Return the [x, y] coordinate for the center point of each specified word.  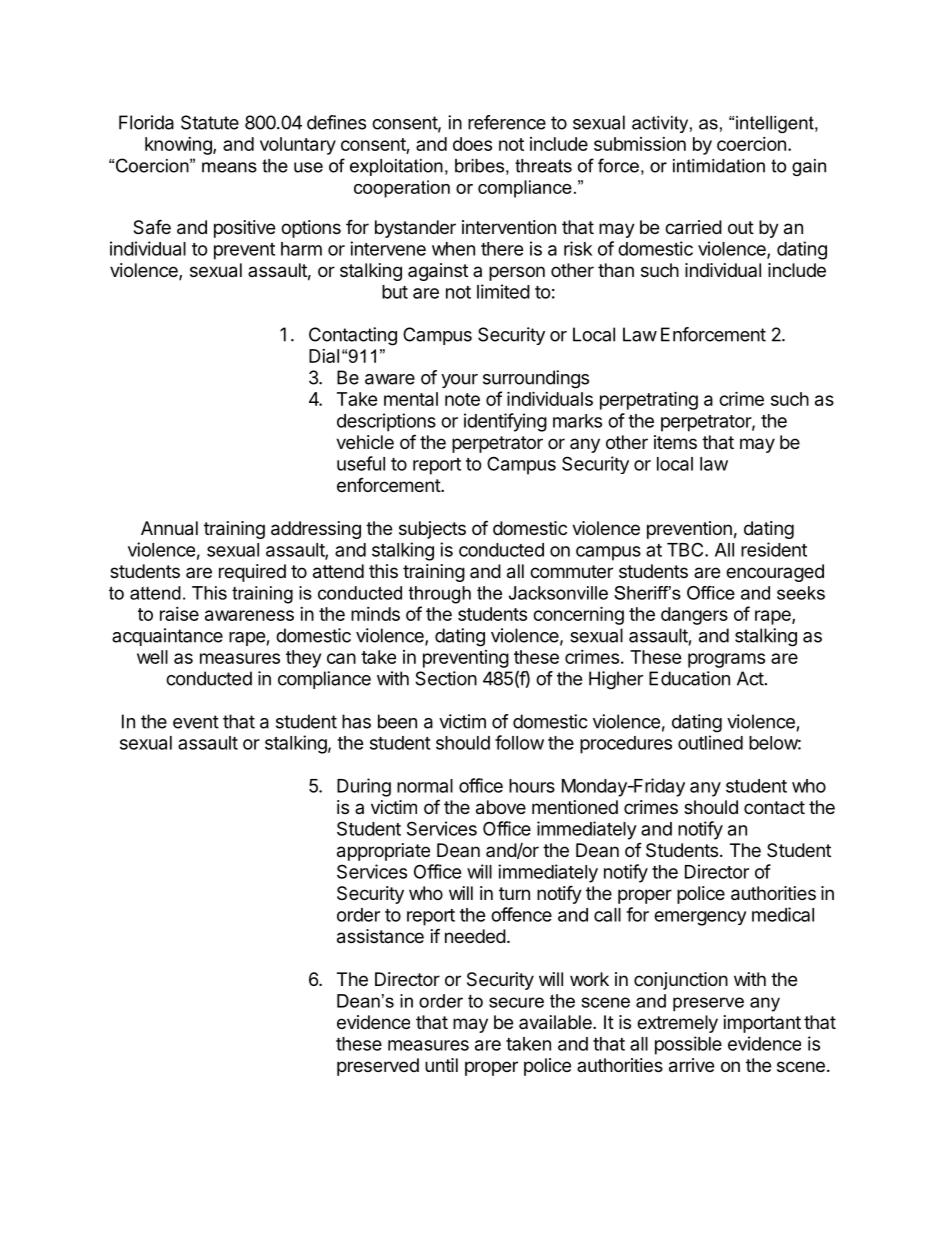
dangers [694, 616]
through [440, 595]
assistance [380, 936]
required [252, 573]
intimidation [719, 166]
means [229, 167]
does [472, 144]
